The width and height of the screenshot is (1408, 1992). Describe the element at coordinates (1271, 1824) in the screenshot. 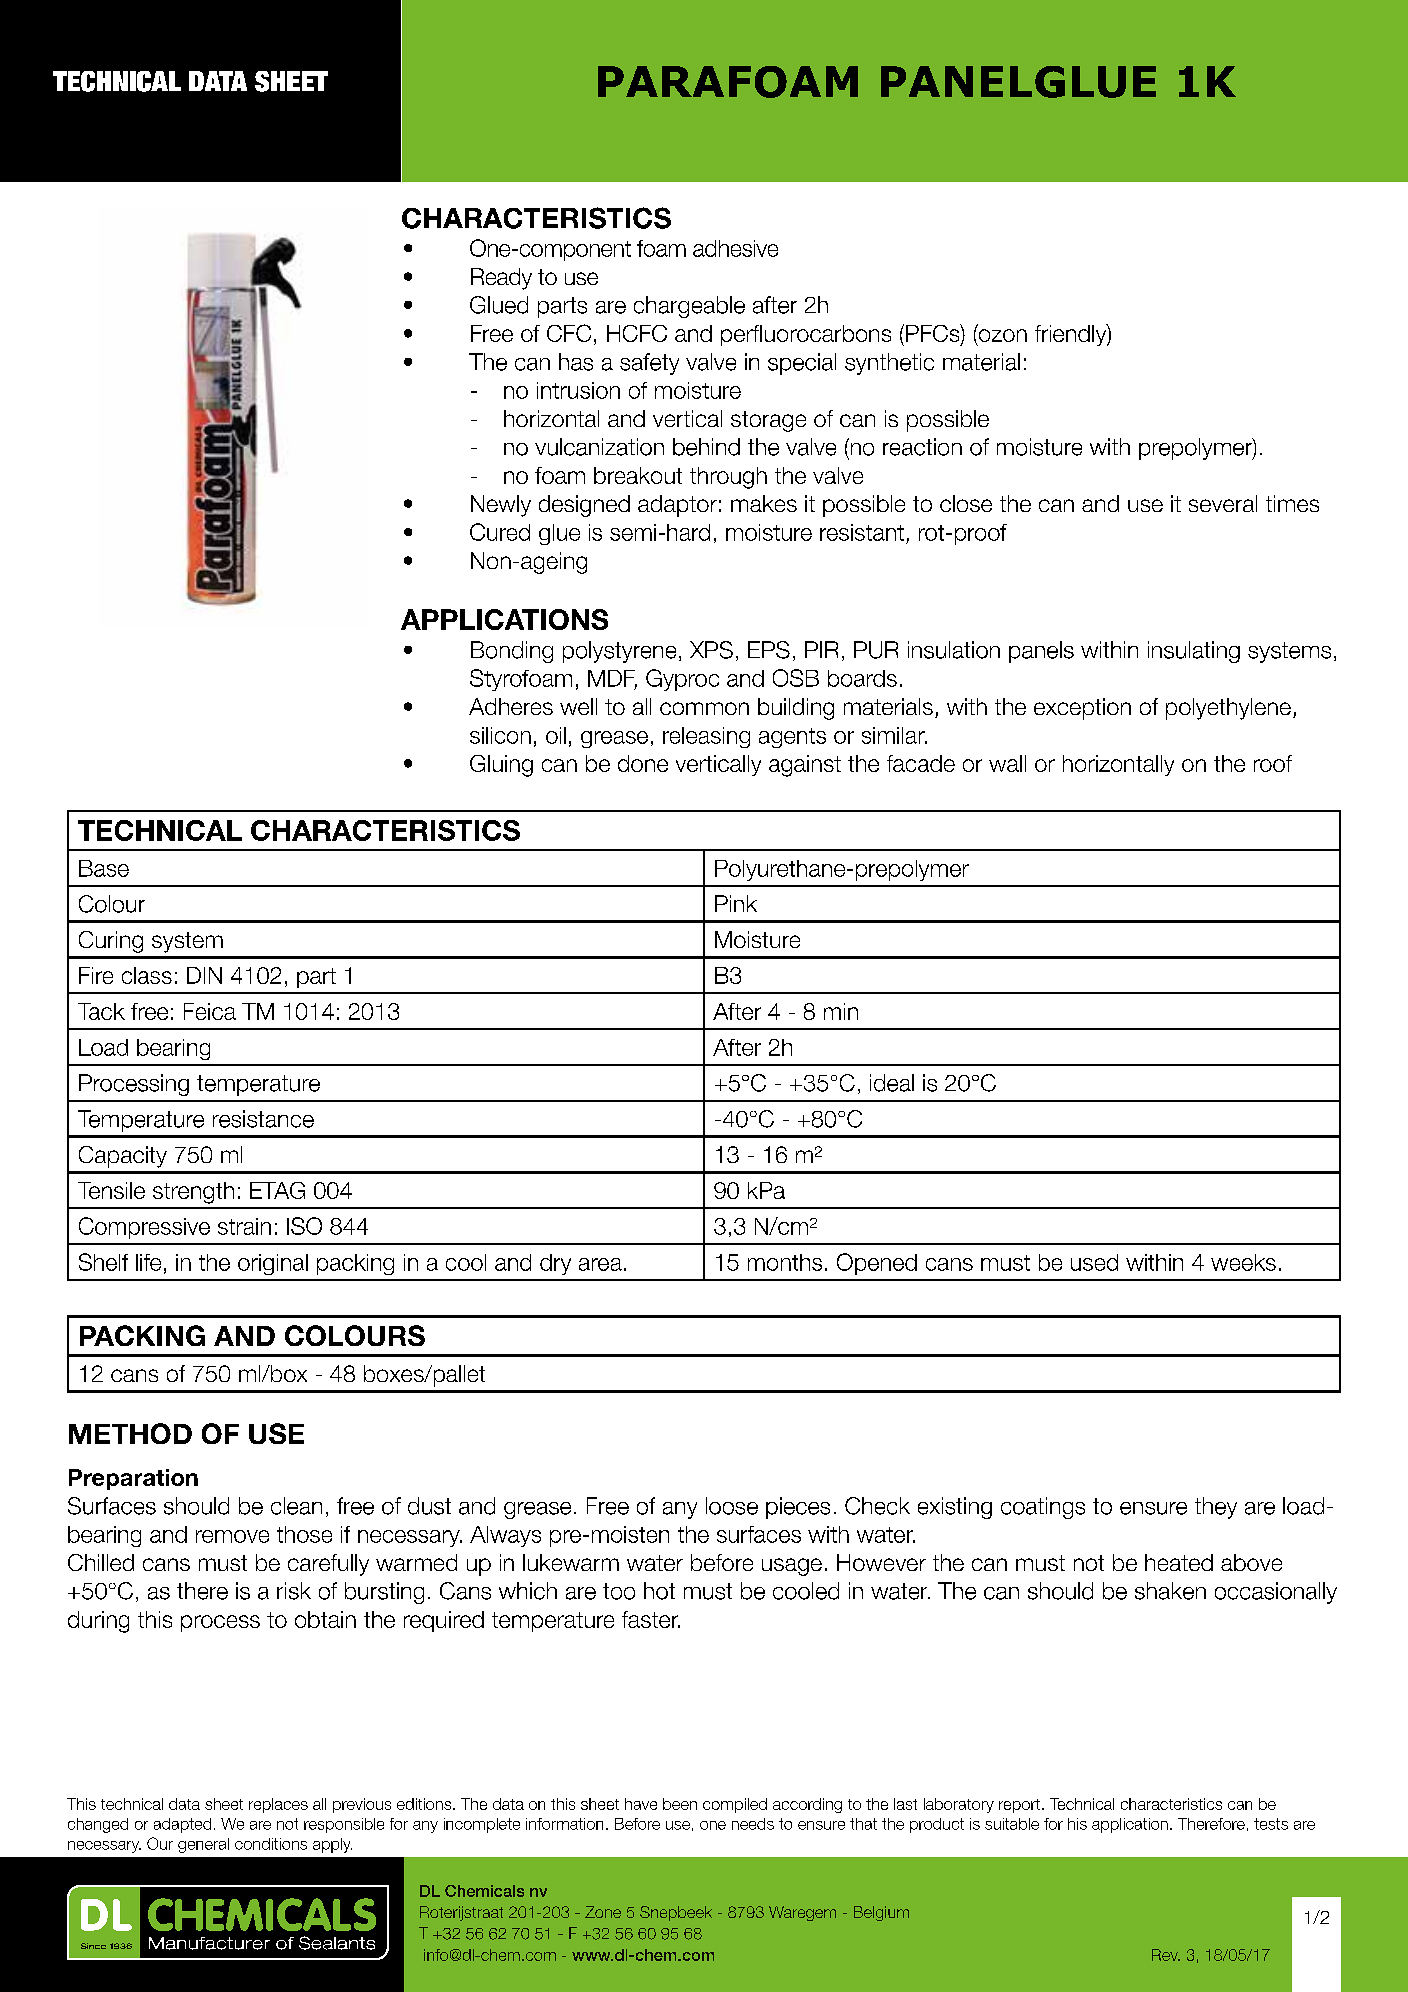

I see `tests` at that location.
